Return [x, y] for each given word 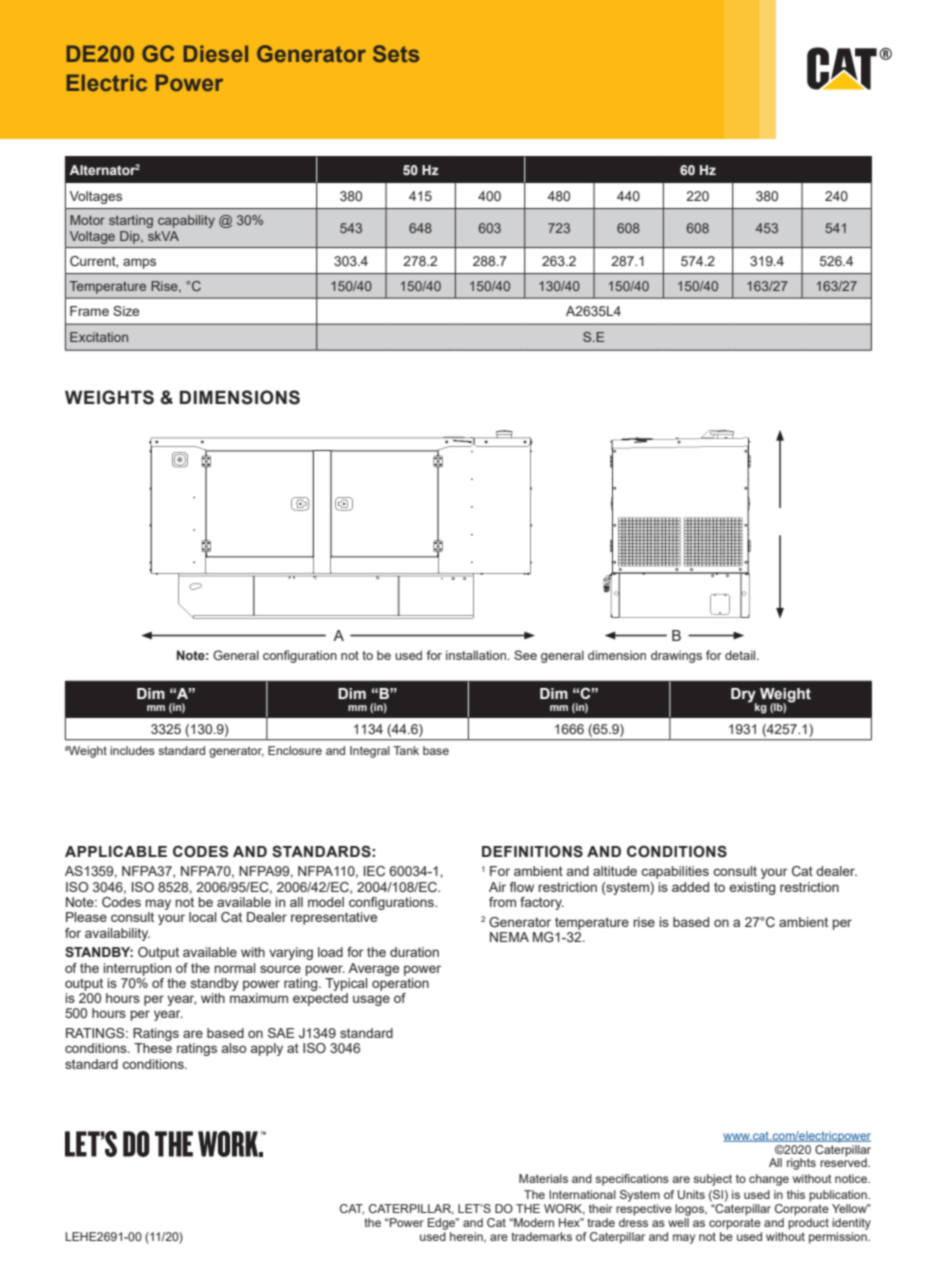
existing [752, 888]
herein [467, 1237]
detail [741, 655]
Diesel [216, 53]
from [502, 902]
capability [186, 221]
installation [477, 655]
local [202, 917]
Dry [744, 696]
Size [126, 311]
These [153, 1048]
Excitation [99, 337]
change [769, 1180]
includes [132, 750]
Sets [396, 53]
